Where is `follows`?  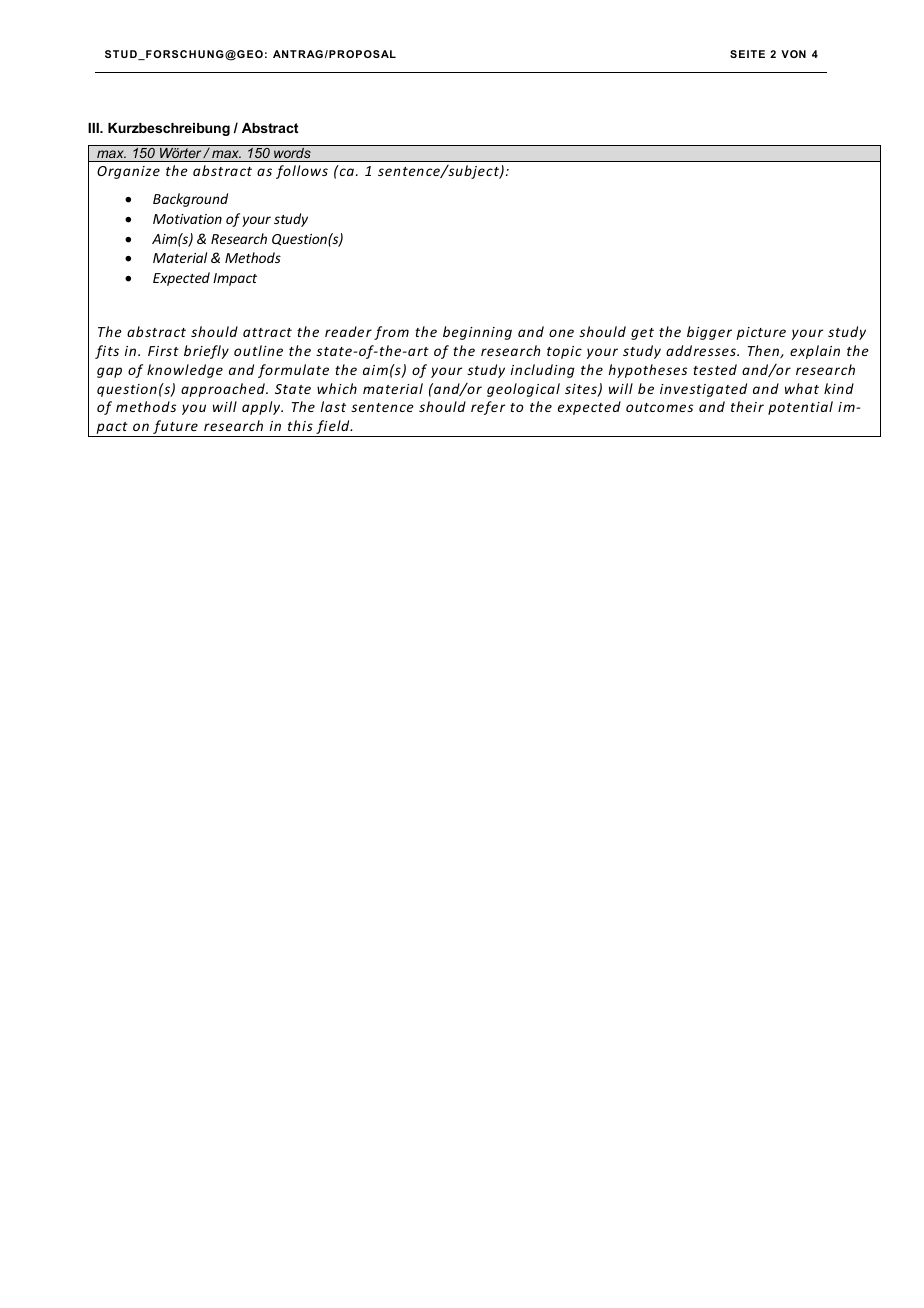
follows is located at coordinates (302, 172).
